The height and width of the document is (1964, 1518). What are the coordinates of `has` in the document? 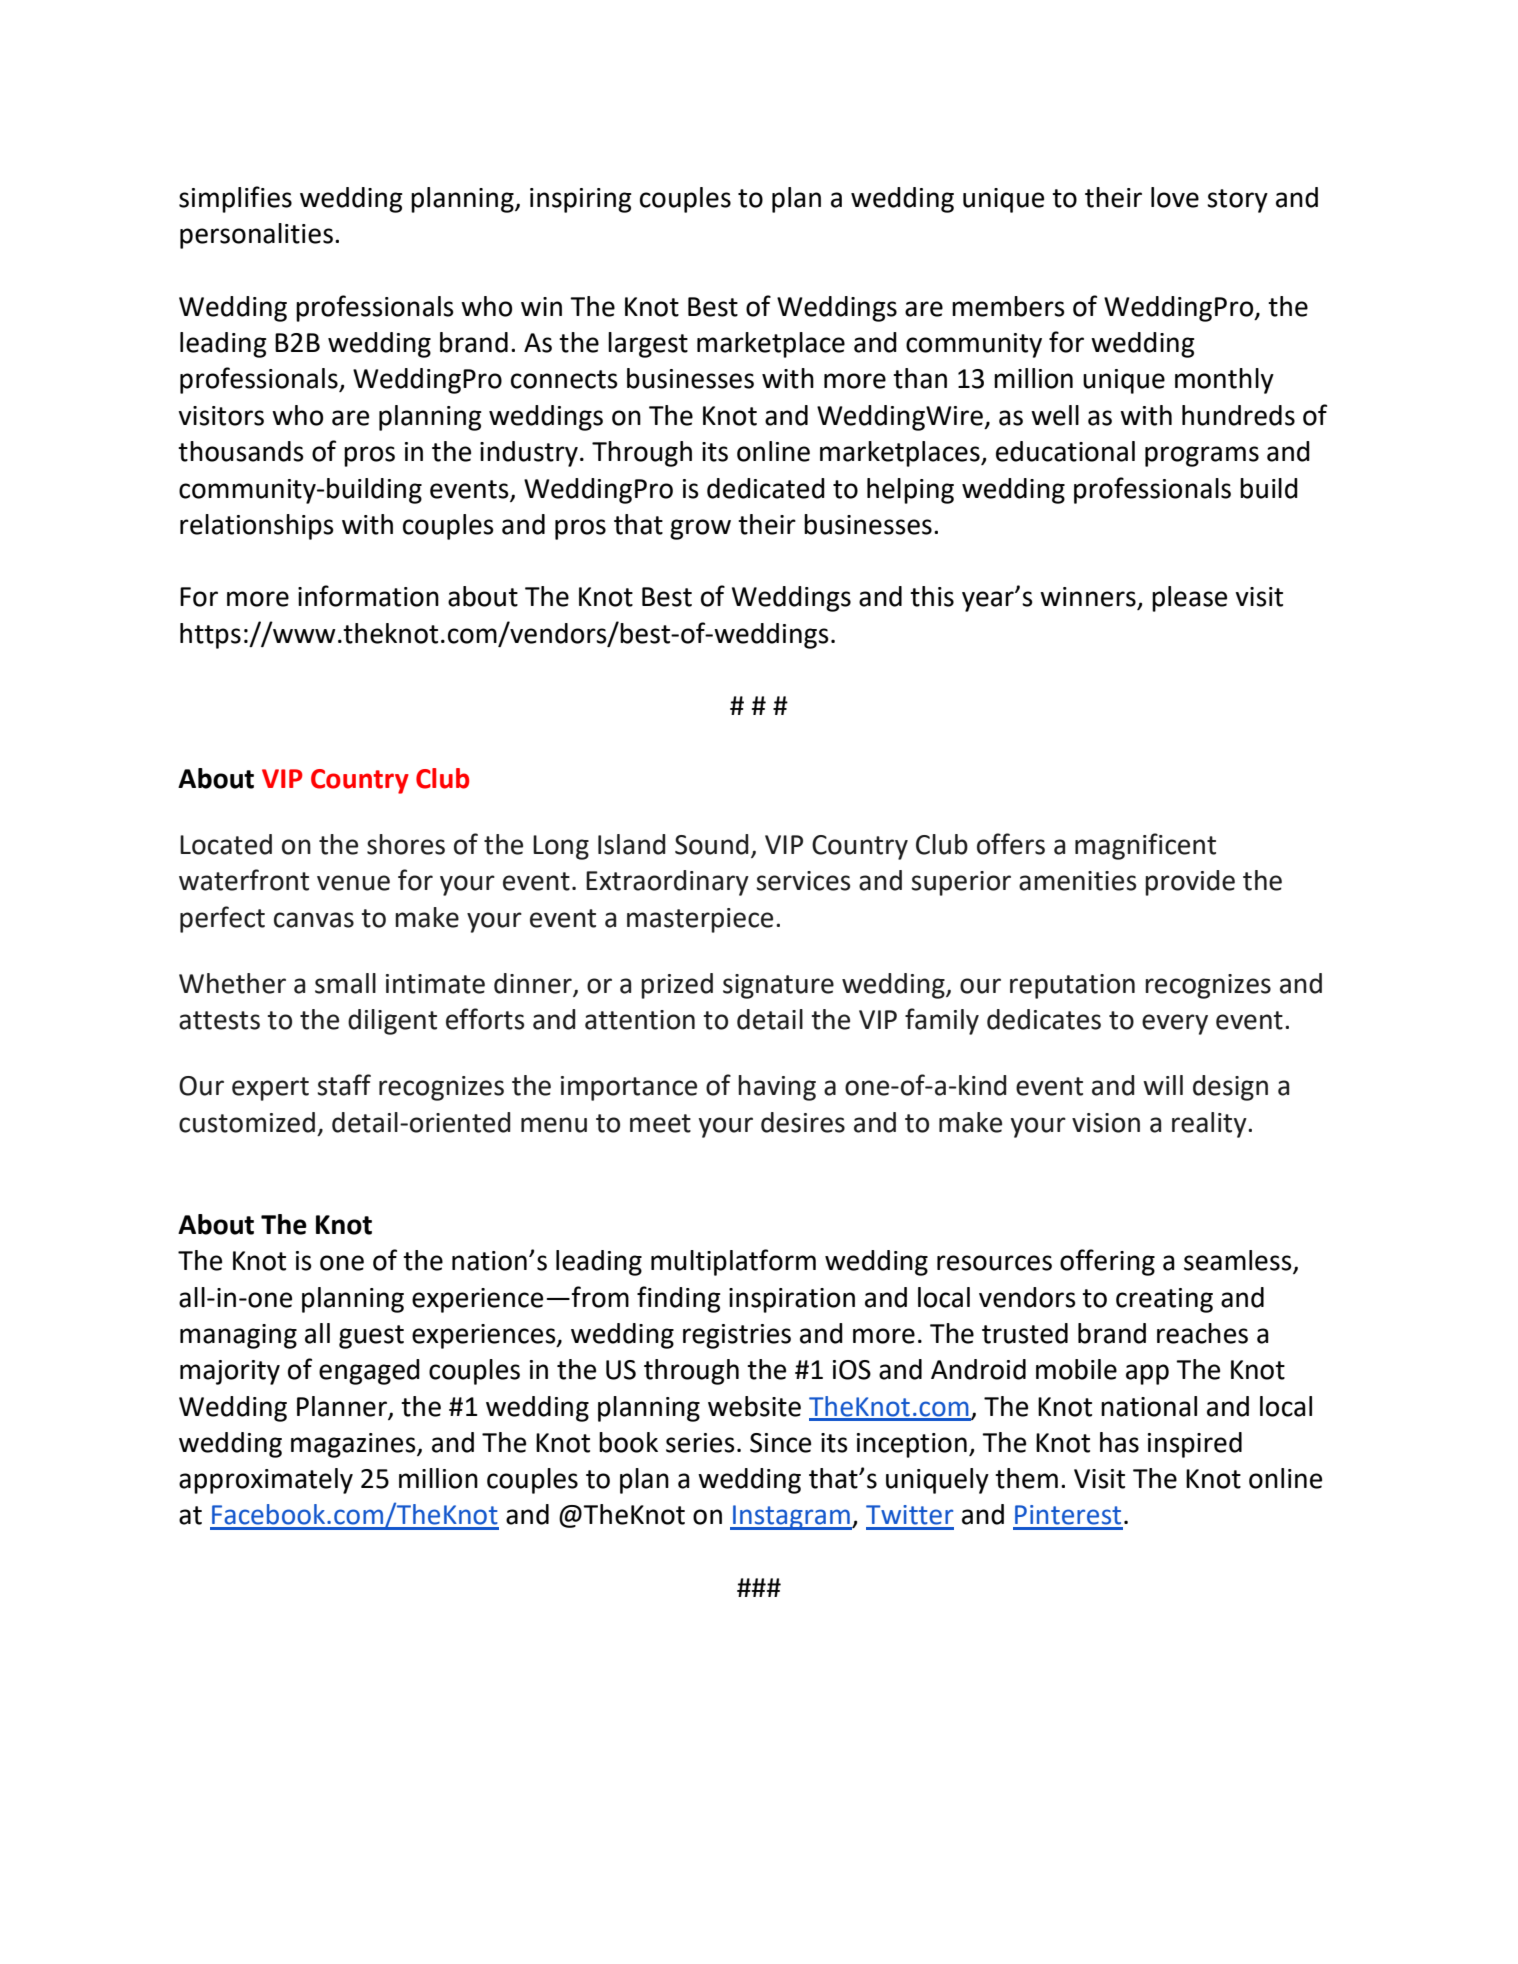 It's located at (1119, 1442).
